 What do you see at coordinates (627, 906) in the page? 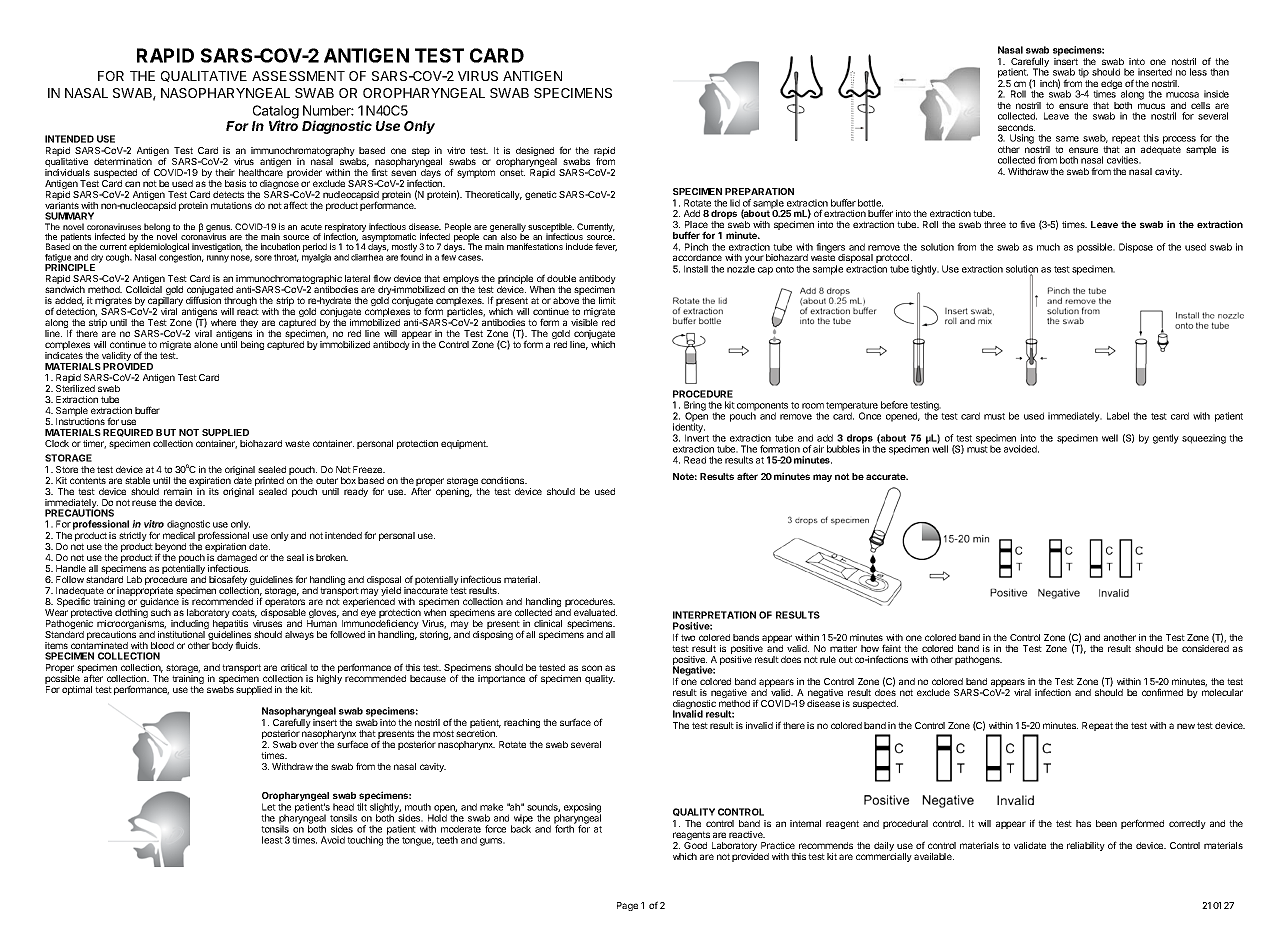
I see `Page` at bounding box center [627, 906].
